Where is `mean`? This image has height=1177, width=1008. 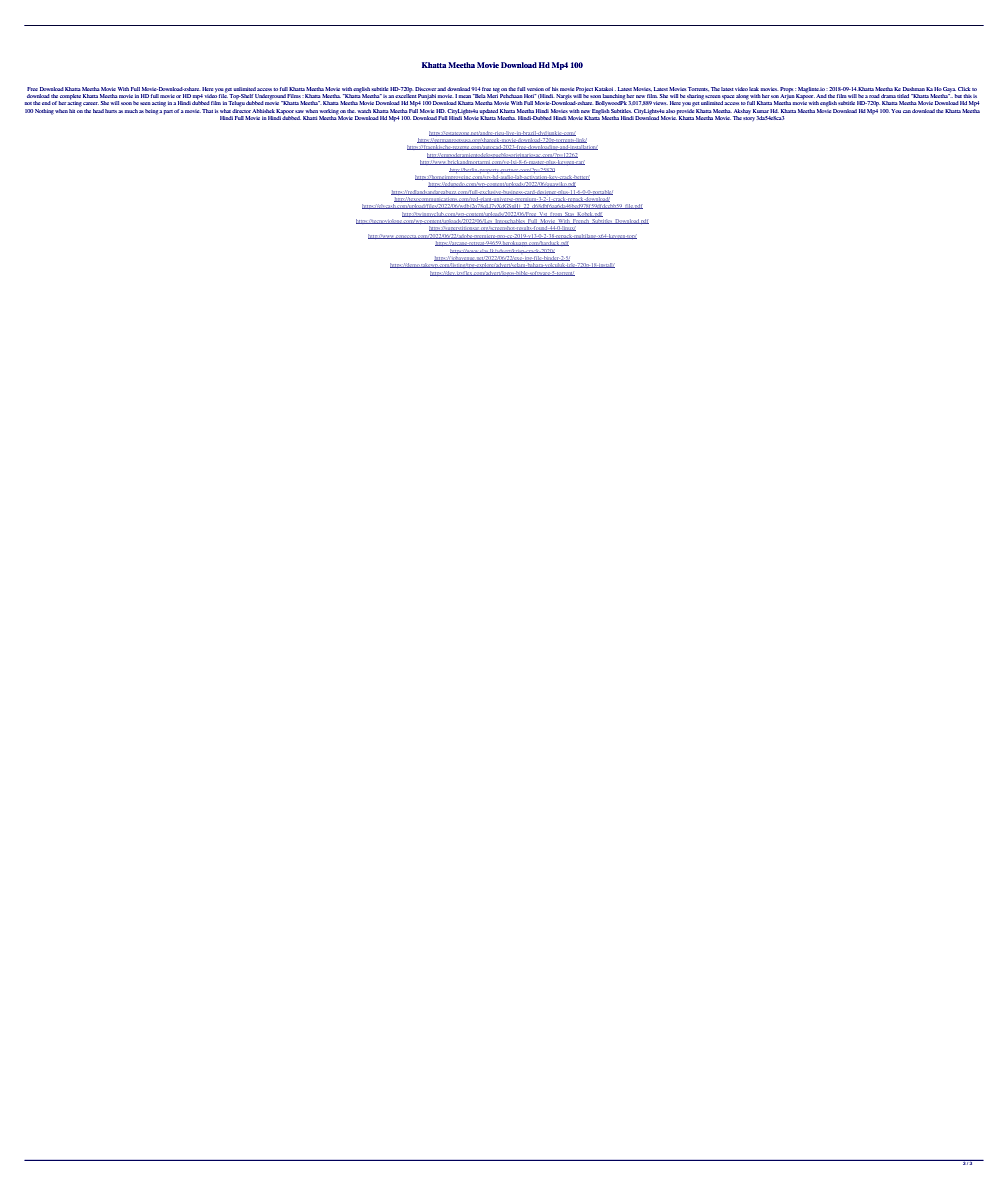
mean is located at coordinates (465, 96).
